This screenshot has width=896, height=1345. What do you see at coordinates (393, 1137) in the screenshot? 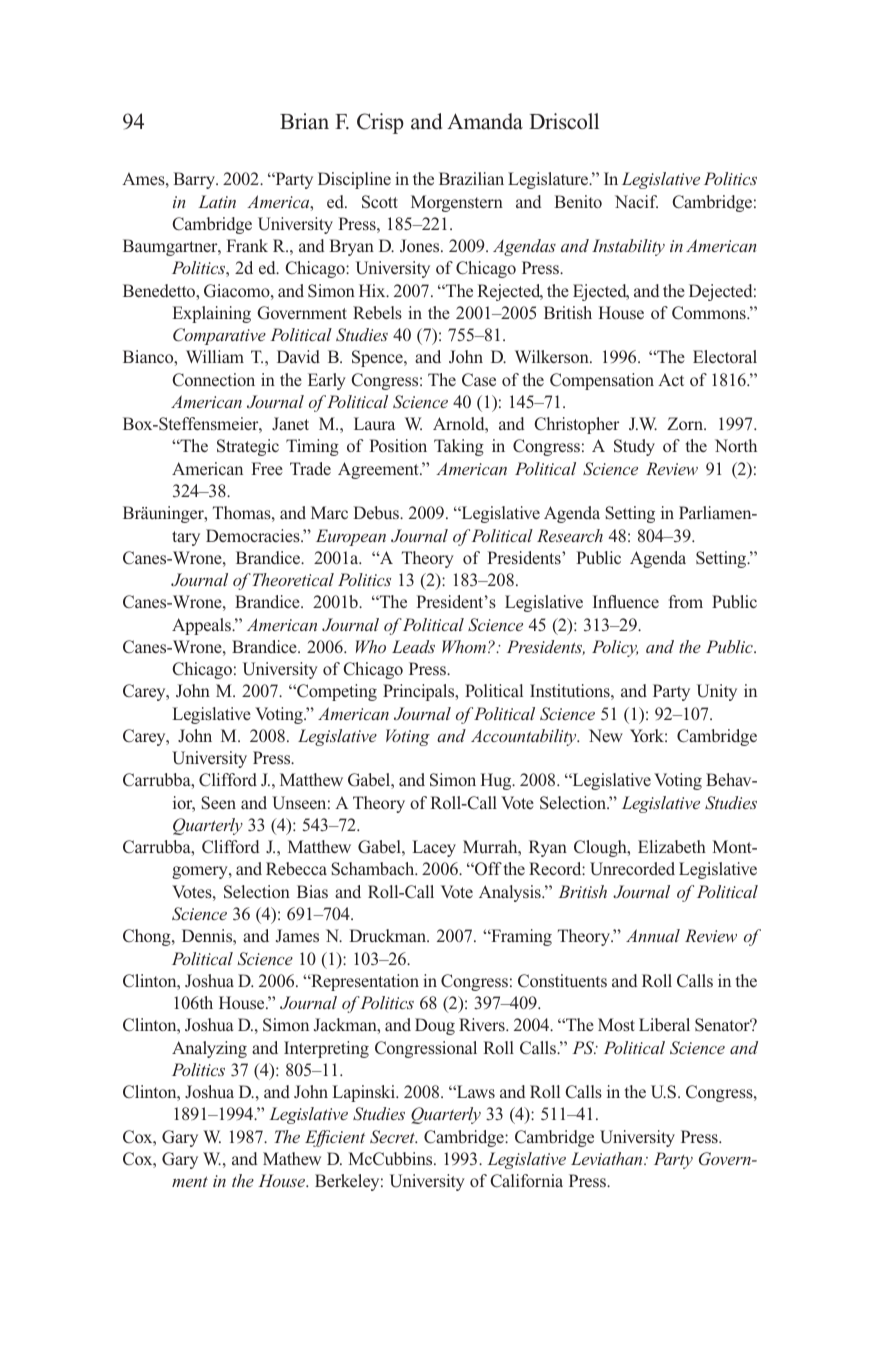
I see `Secret` at bounding box center [393, 1137].
